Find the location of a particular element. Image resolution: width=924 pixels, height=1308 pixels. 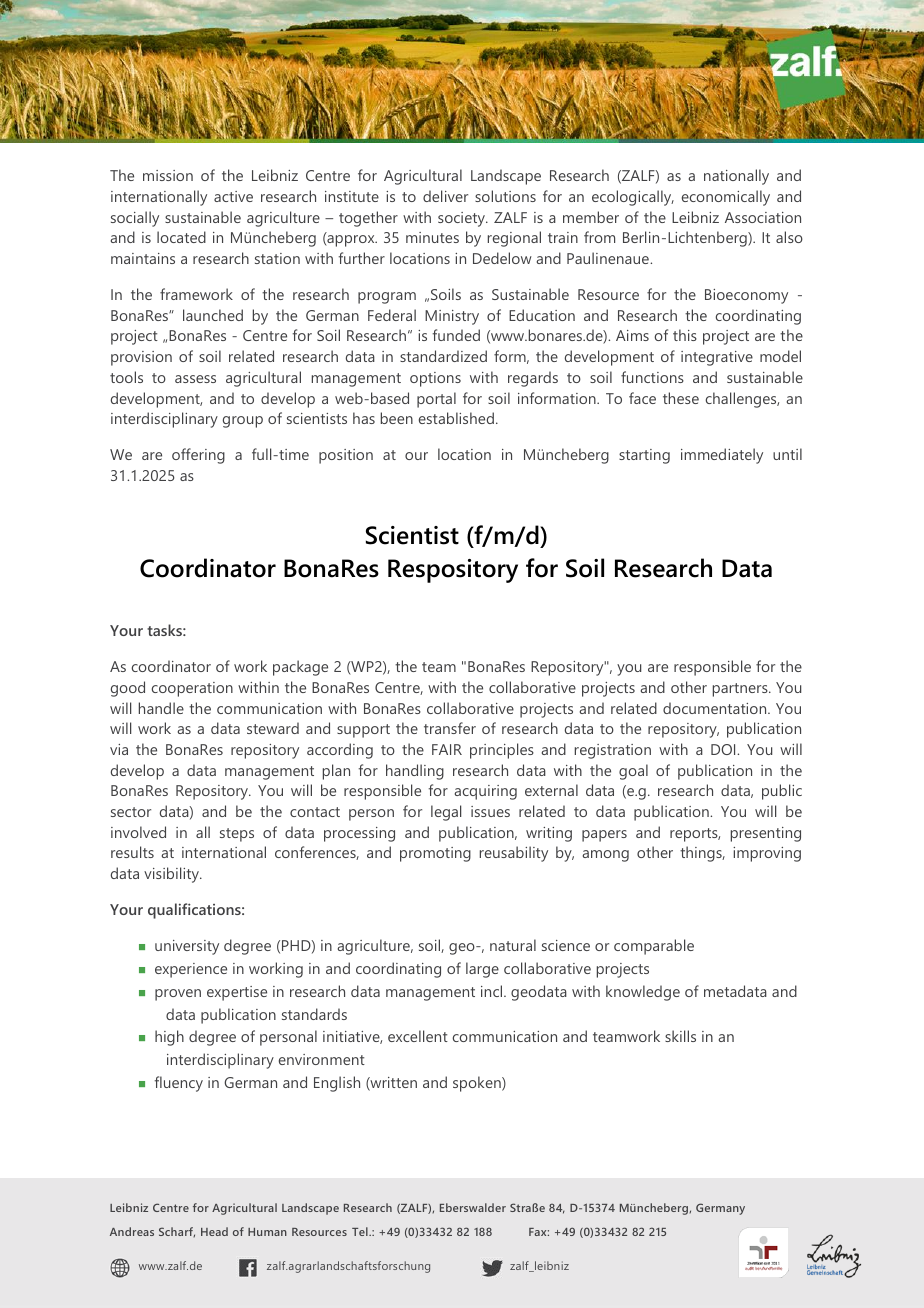

active is located at coordinates (233, 196).
